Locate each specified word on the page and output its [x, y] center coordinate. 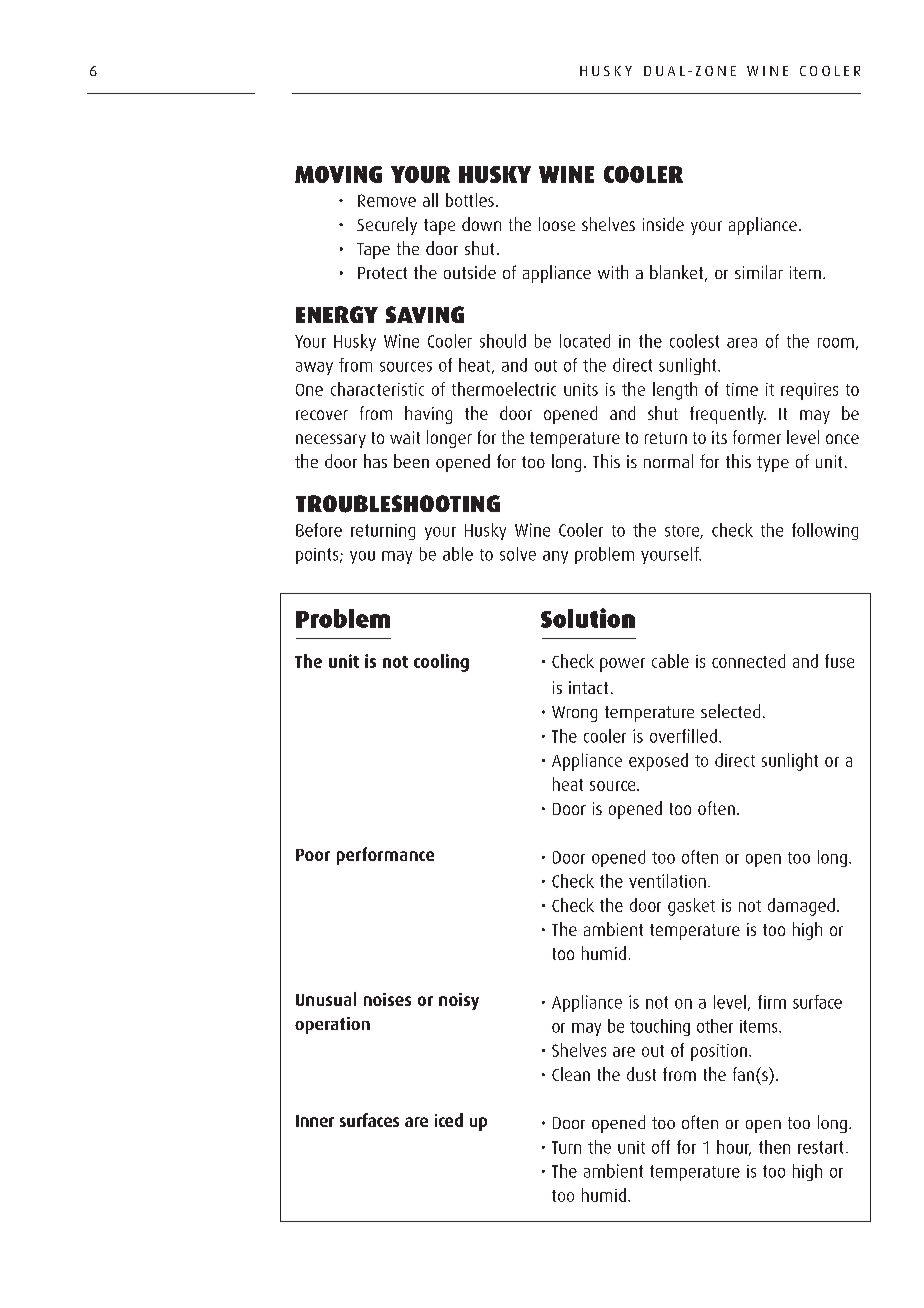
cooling [441, 663]
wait [405, 437]
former [757, 437]
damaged [801, 907]
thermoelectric [504, 389]
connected [748, 661]
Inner [315, 1121]
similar [759, 272]
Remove [387, 200]
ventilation [667, 881]
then [774, 1147]
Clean [571, 1074]
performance [385, 856]
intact [588, 687]
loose [557, 224]
